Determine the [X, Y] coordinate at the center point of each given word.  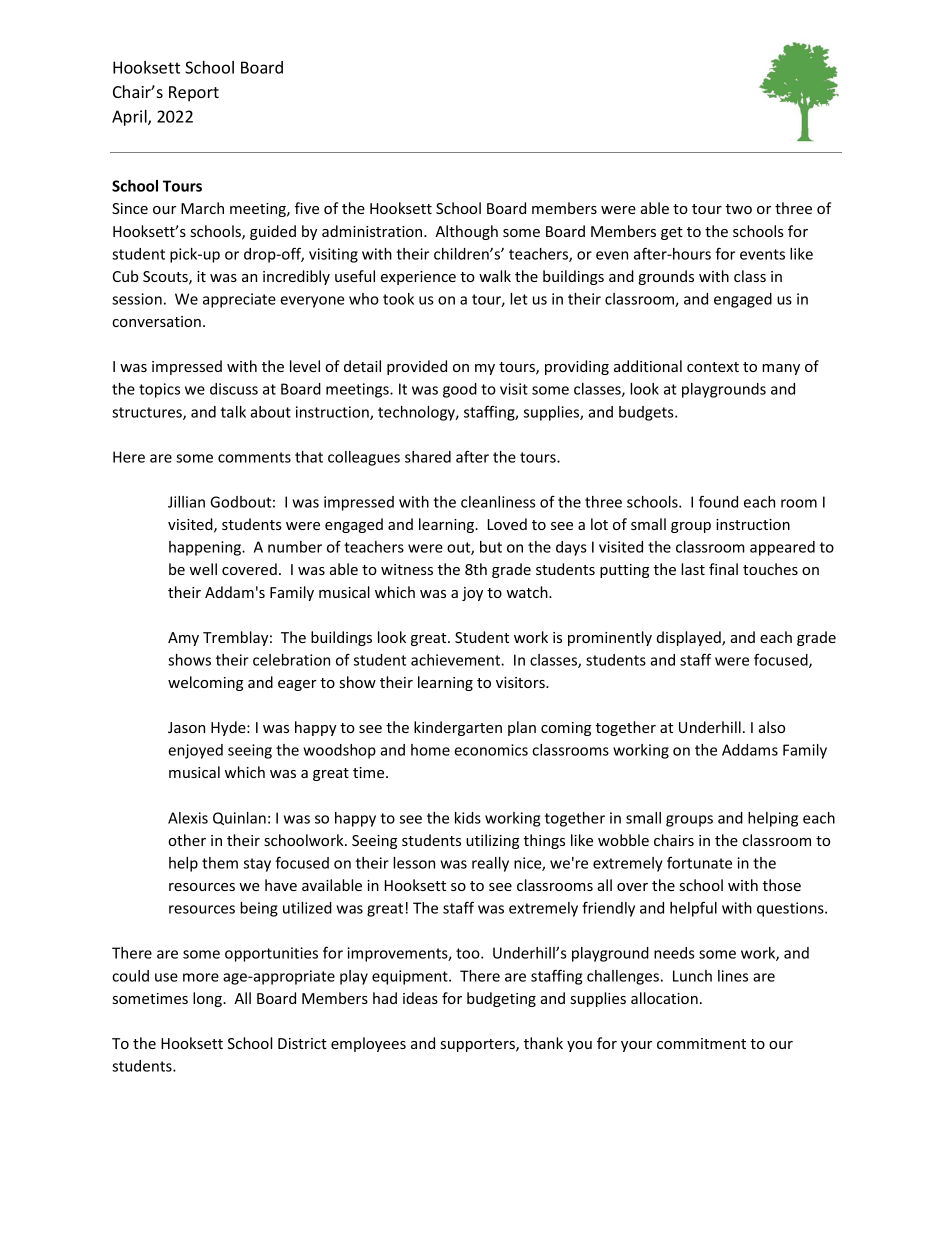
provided [417, 367]
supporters [479, 1045]
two [739, 209]
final [723, 569]
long [208, 999]
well [203, 569]
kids [468, 818]
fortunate [699, 862]
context [713, 367]
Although [466, 232]
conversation [156, 321]
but [491, 547]
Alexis [188, 818]
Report [194, 94]
